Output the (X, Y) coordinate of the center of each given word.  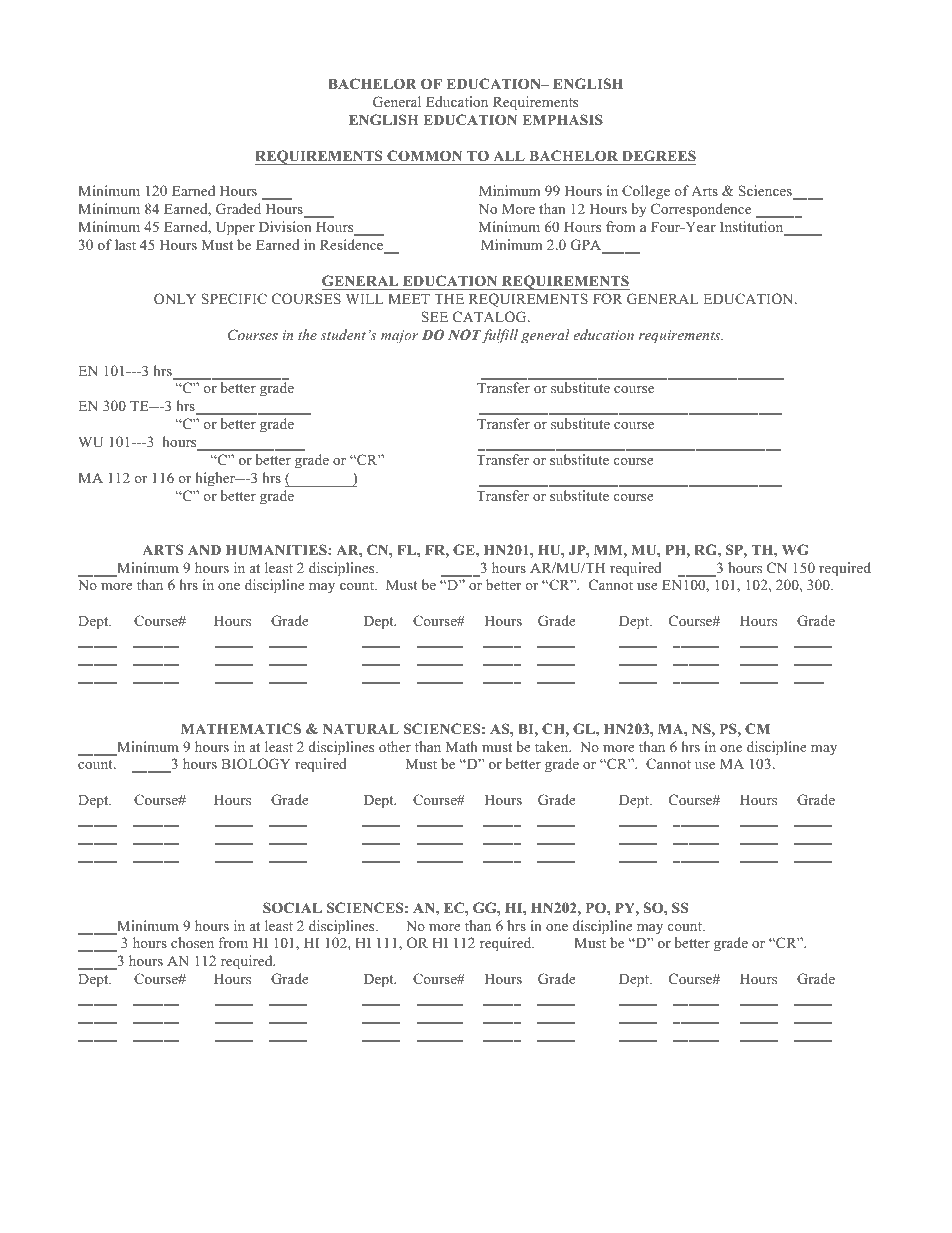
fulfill (499, 336)
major (399, 337)
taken (553, 746)
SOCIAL (292, 908)
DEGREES (659, 156)
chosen (192, 942)
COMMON (424, 156)
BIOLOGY (255, 764)
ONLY (175, 299)
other (395, 746)
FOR (608, 299)
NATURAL (361, 729)
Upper (235, 229)
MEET (409, 299)
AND (204, 550)
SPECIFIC (234, 299)
